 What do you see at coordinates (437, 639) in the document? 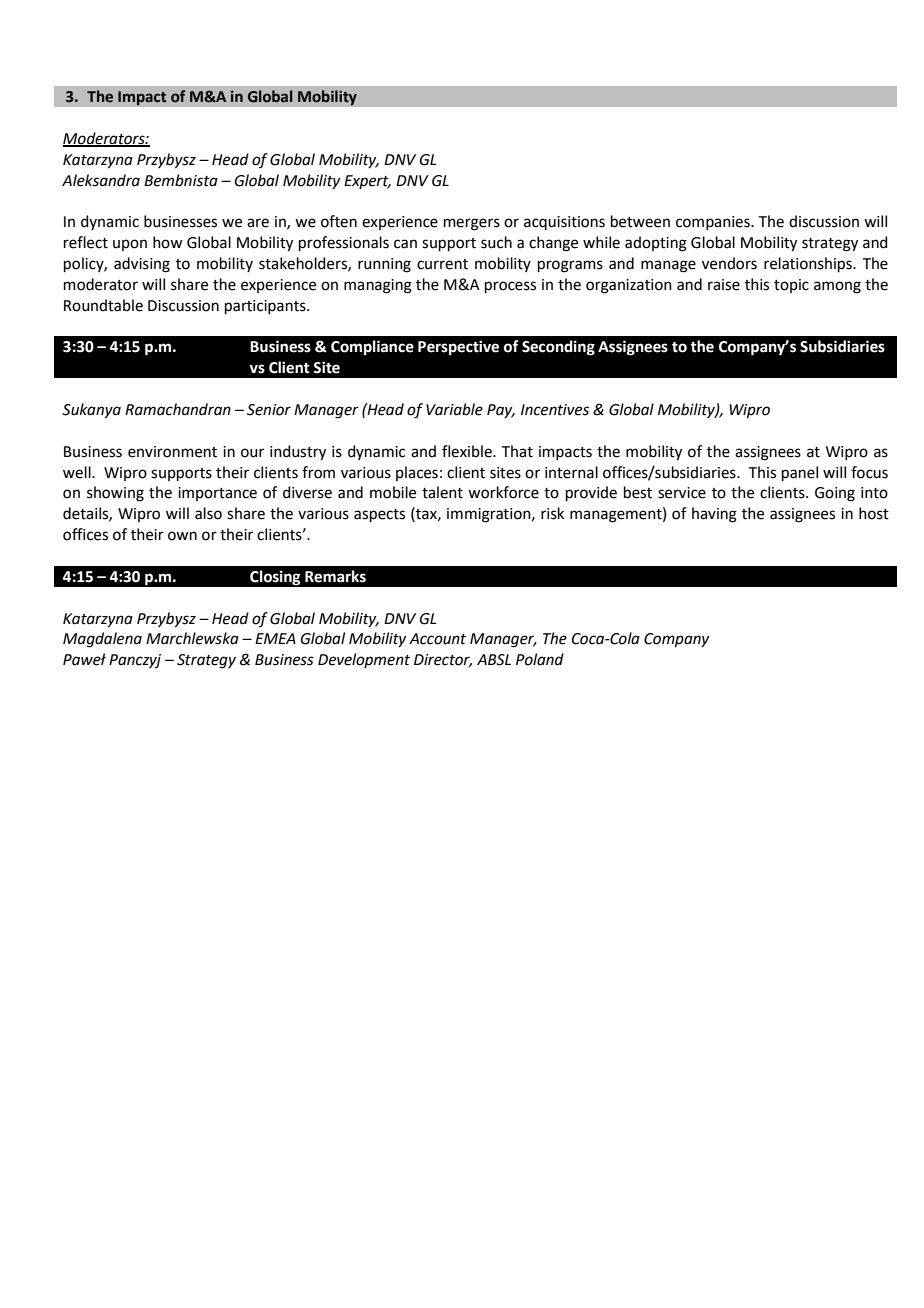
I see `Account` at bounding box center [437, 639].
